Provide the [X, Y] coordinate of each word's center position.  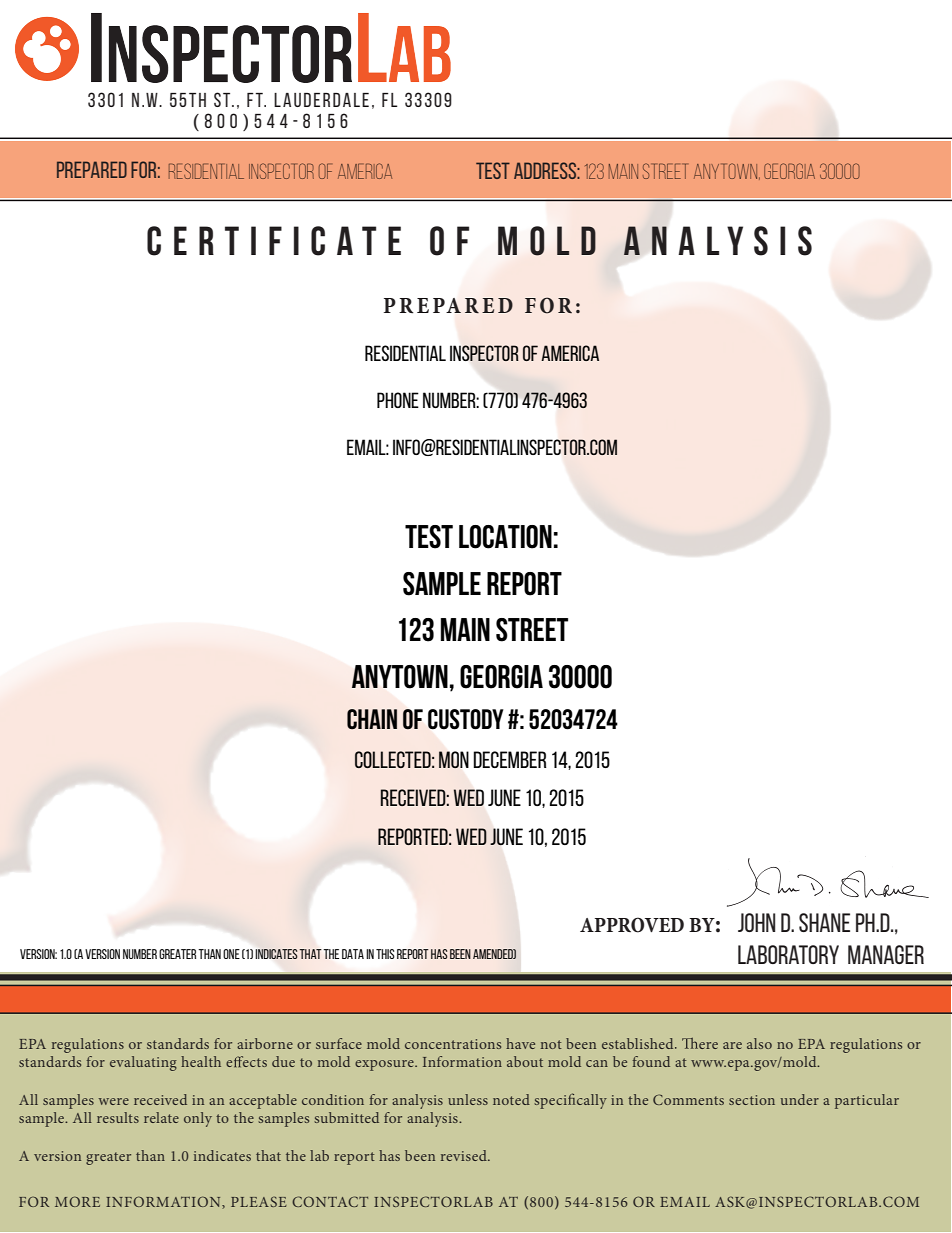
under [800, 1099]
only [198, 1119]
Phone [398, 400]
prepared [92, 169]
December [510, 759]
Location [505, 537]
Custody [466, 719]
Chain [372, 719]
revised [465, 1155]
